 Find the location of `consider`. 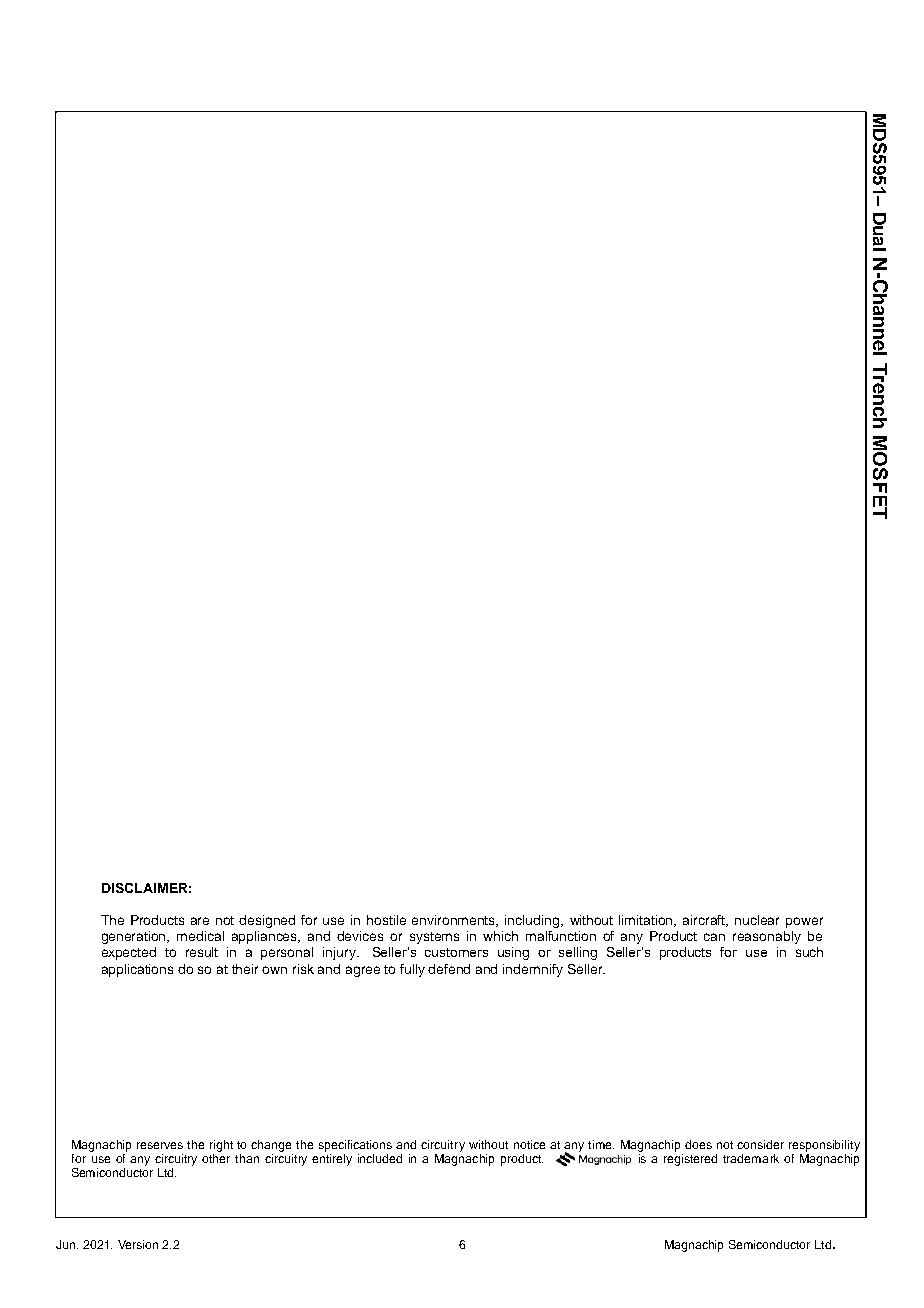

consider is located at coordinates (760, 1144).
